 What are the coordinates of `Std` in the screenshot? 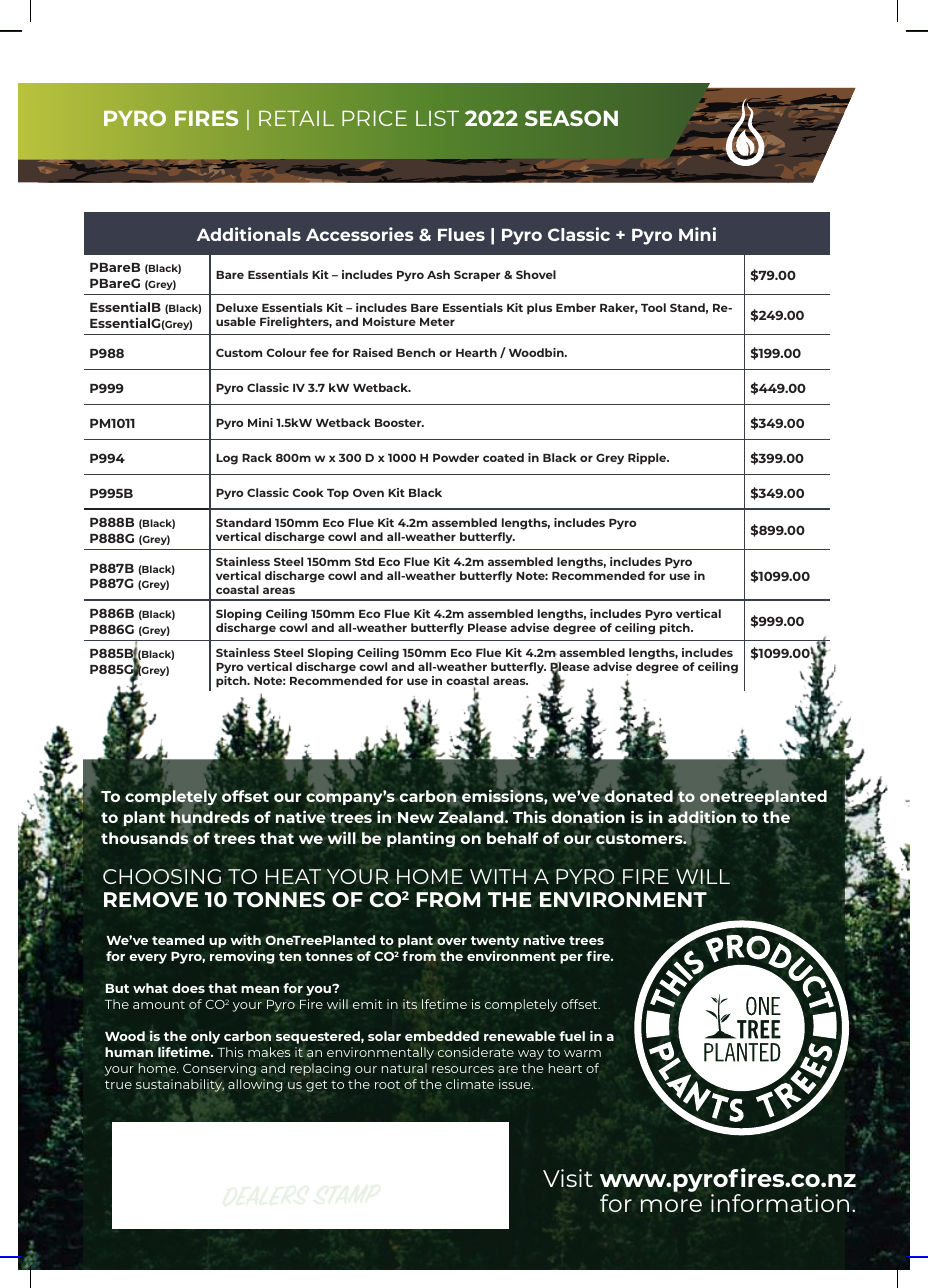 It's located at (364, 561).
